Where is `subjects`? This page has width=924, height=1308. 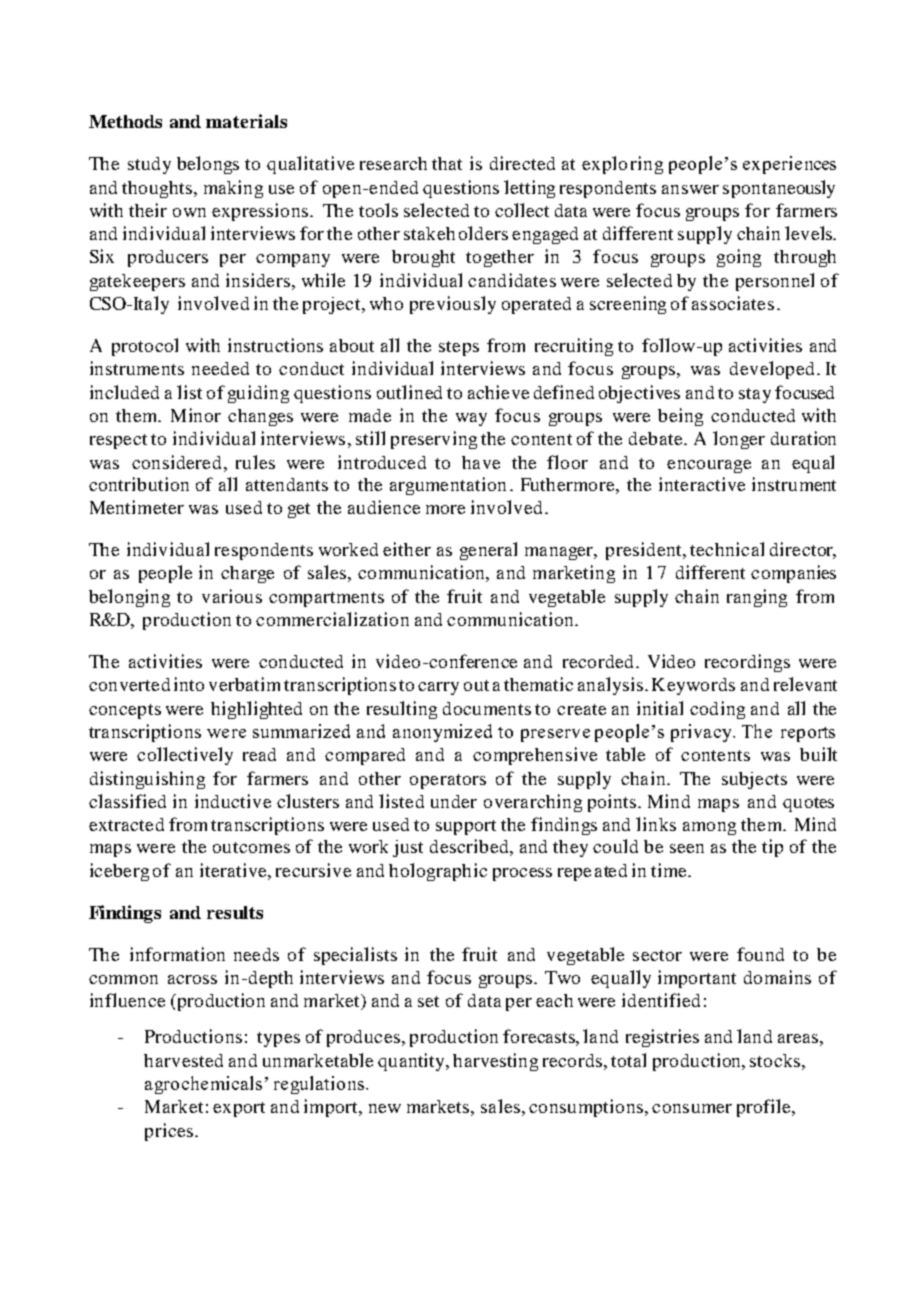
subjects is located at coordinates (754, 780).
